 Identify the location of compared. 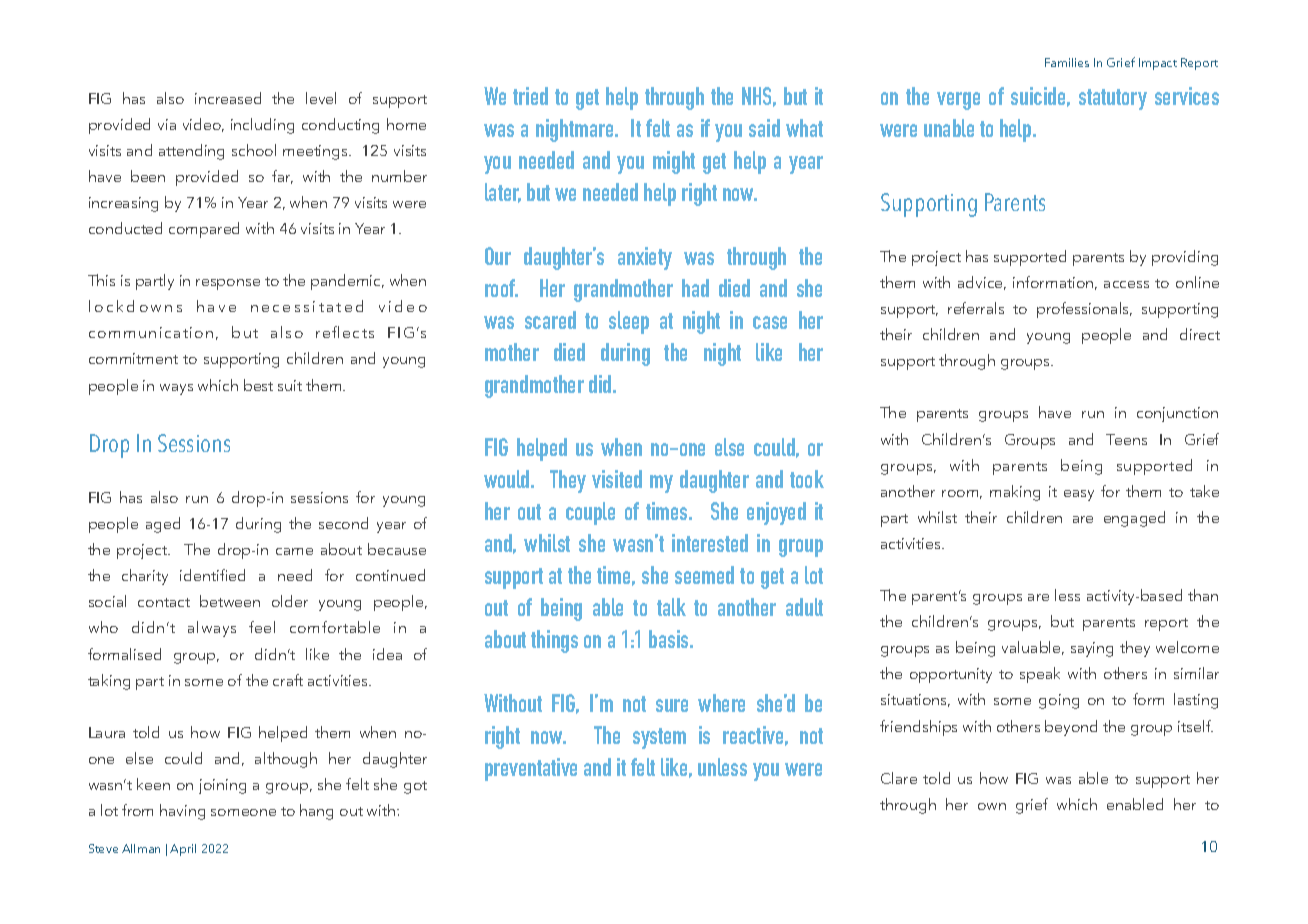
(204, 230).
